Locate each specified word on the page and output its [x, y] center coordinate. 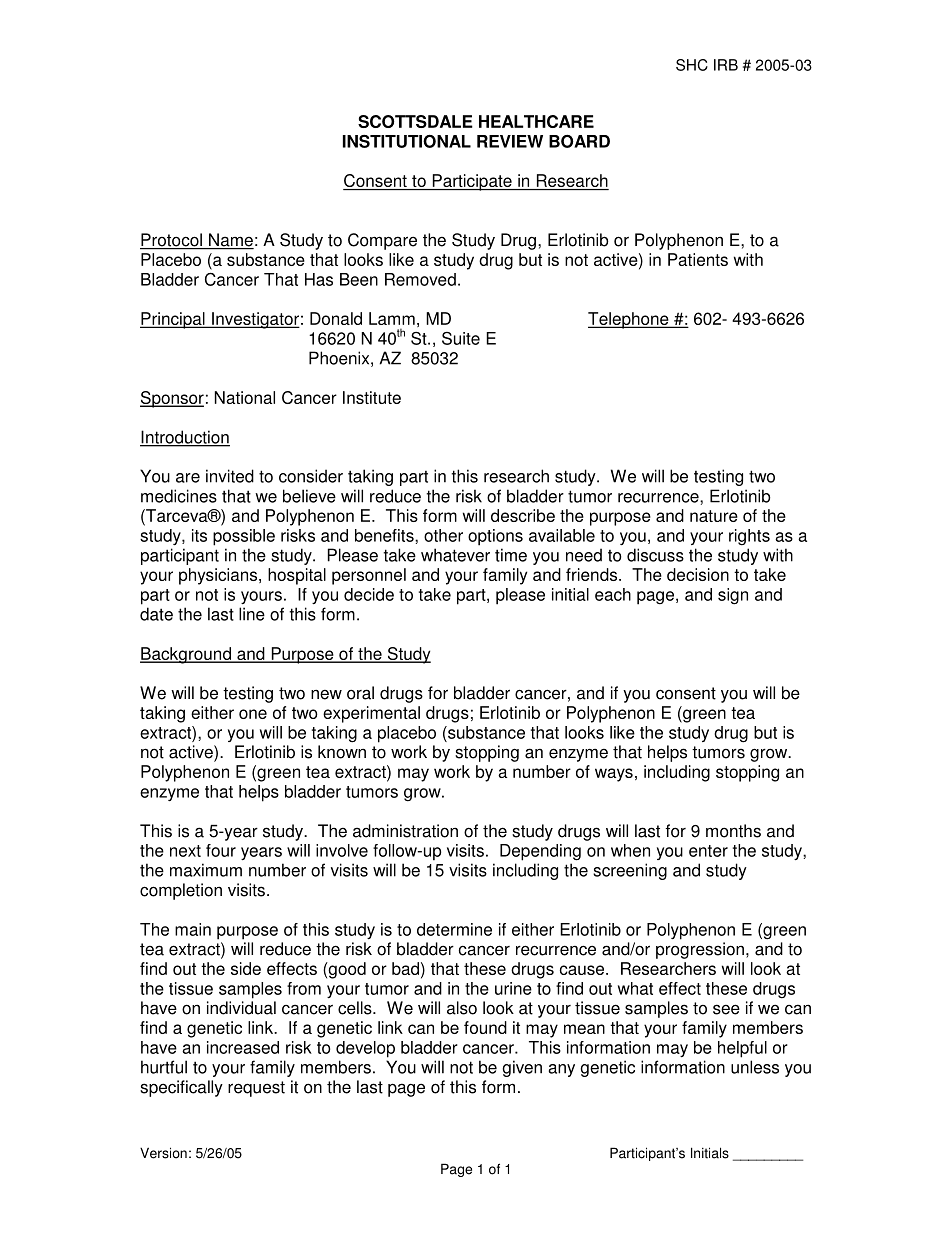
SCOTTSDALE [415, 121]
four [221, 850]
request [256, 1089]
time [511, 555]
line [252, 614]
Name [230, 241]
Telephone [629, 320]
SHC [692, 65]
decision [698, 574]
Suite [461, 338]
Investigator [255, 320]
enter [708, 851]
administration [405, 831]
